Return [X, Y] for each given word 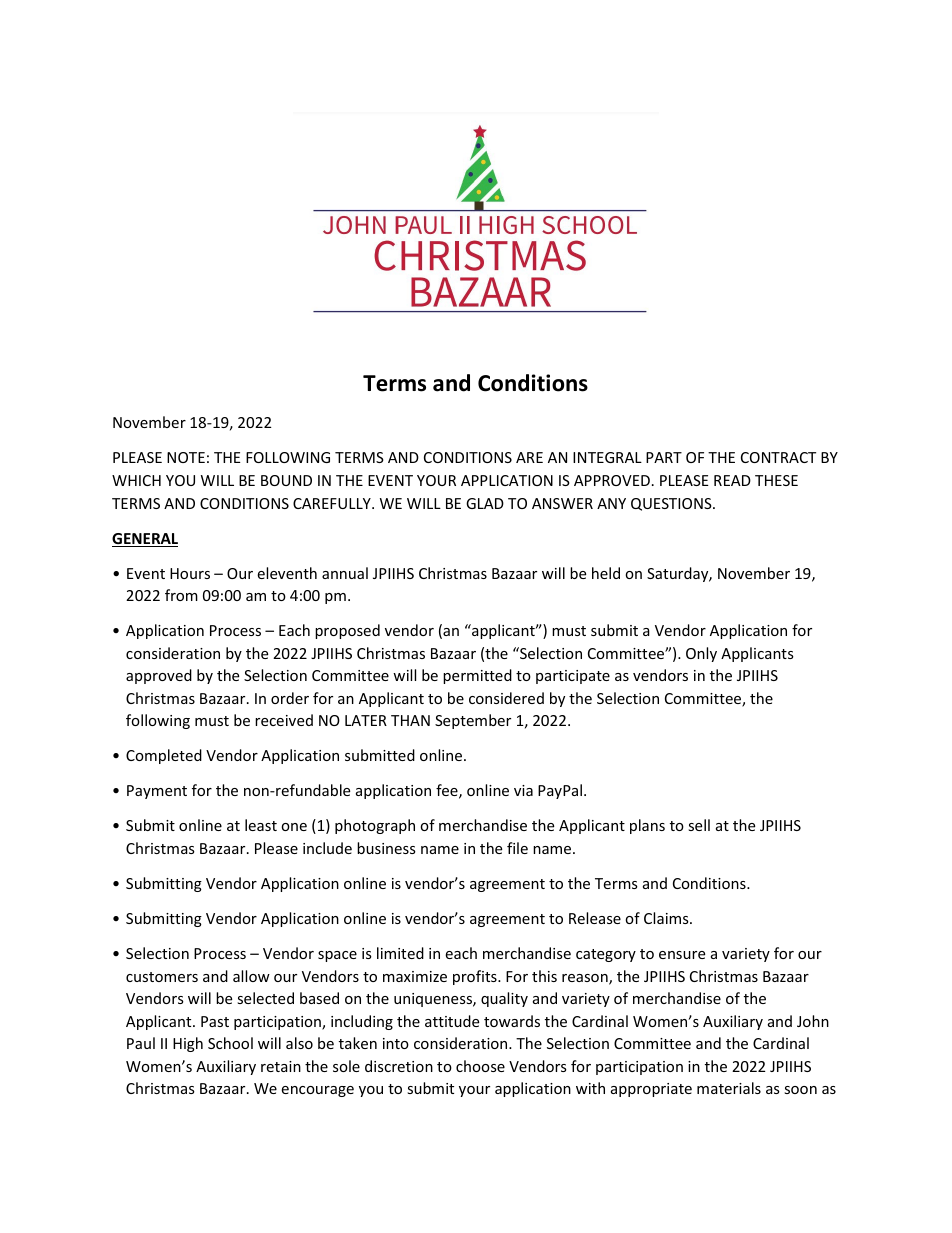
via [523, 790]
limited [400, 953]
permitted [477, 676]
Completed [164, 756]
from [181, 595]
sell [699, 825]
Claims [667, 918]
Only [701, 654]
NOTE [186, 457]
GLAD [485, 503]
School [230, 1043]
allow [251, 976]
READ [732, 480]
